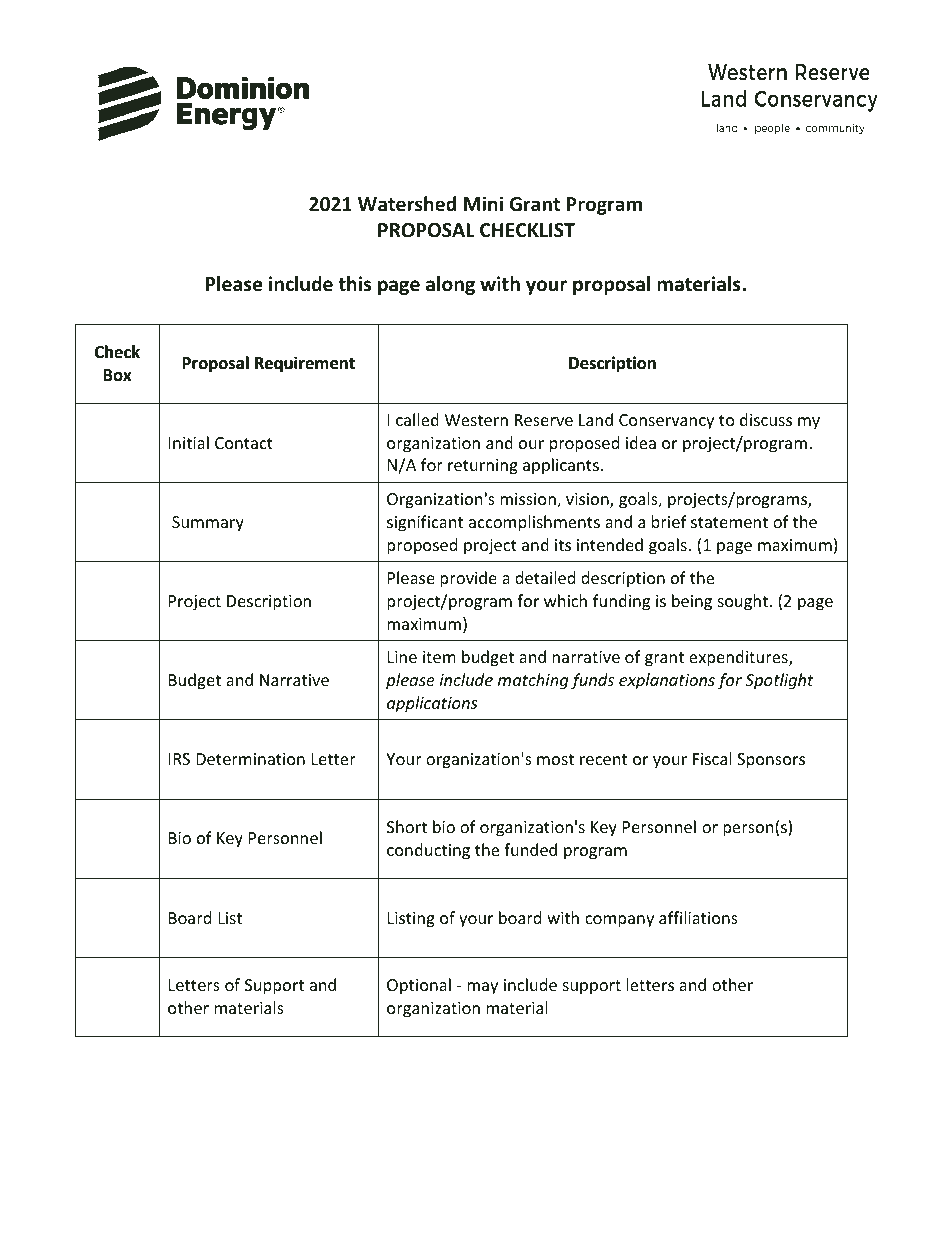 This image has height=1233, width=952. What do you see at coordinates (692, 602) in the image?
I see `being` at bounding box center [692, 602].
